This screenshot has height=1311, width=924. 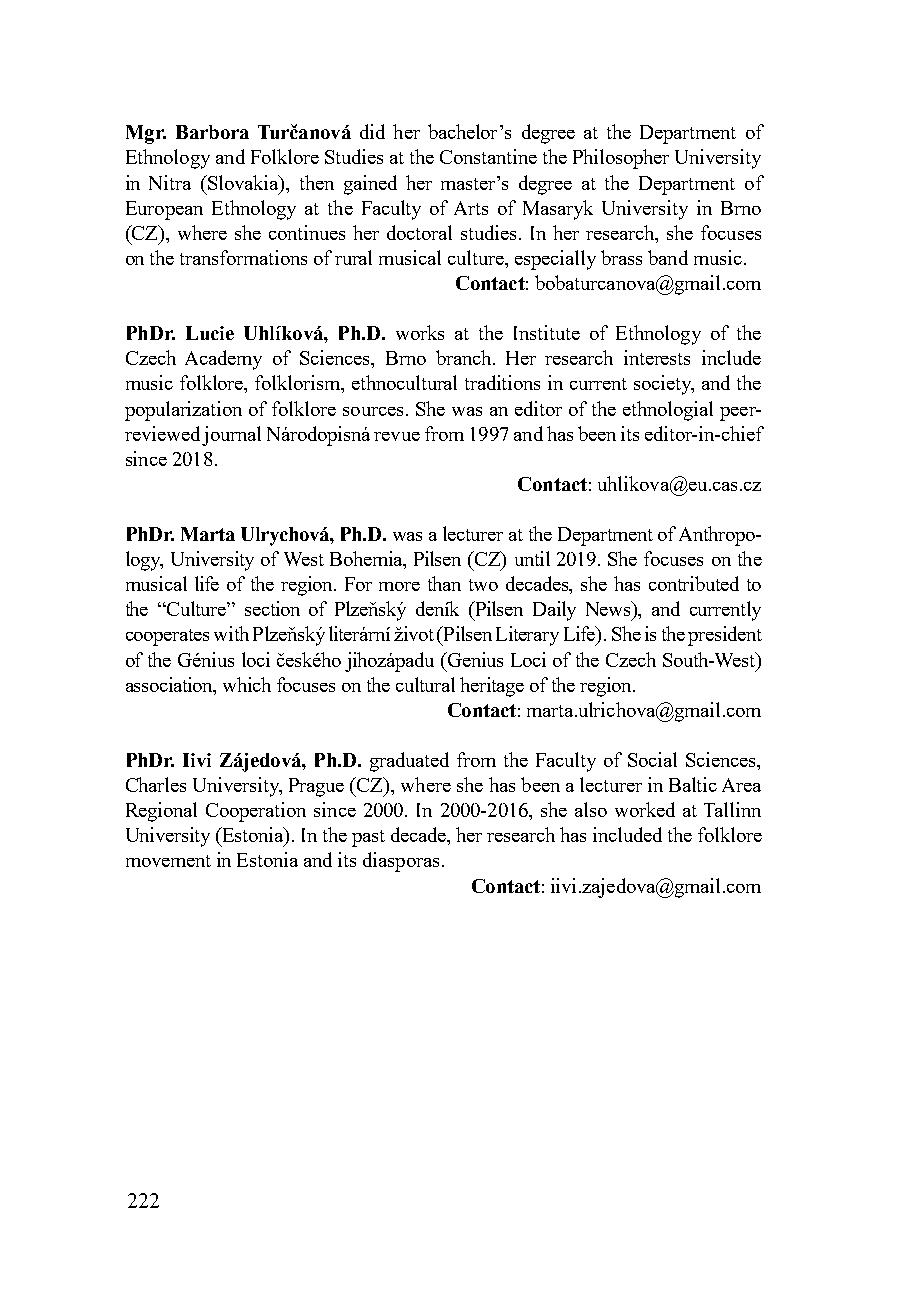 I want to click on worked, so click(x=645, y=809).
